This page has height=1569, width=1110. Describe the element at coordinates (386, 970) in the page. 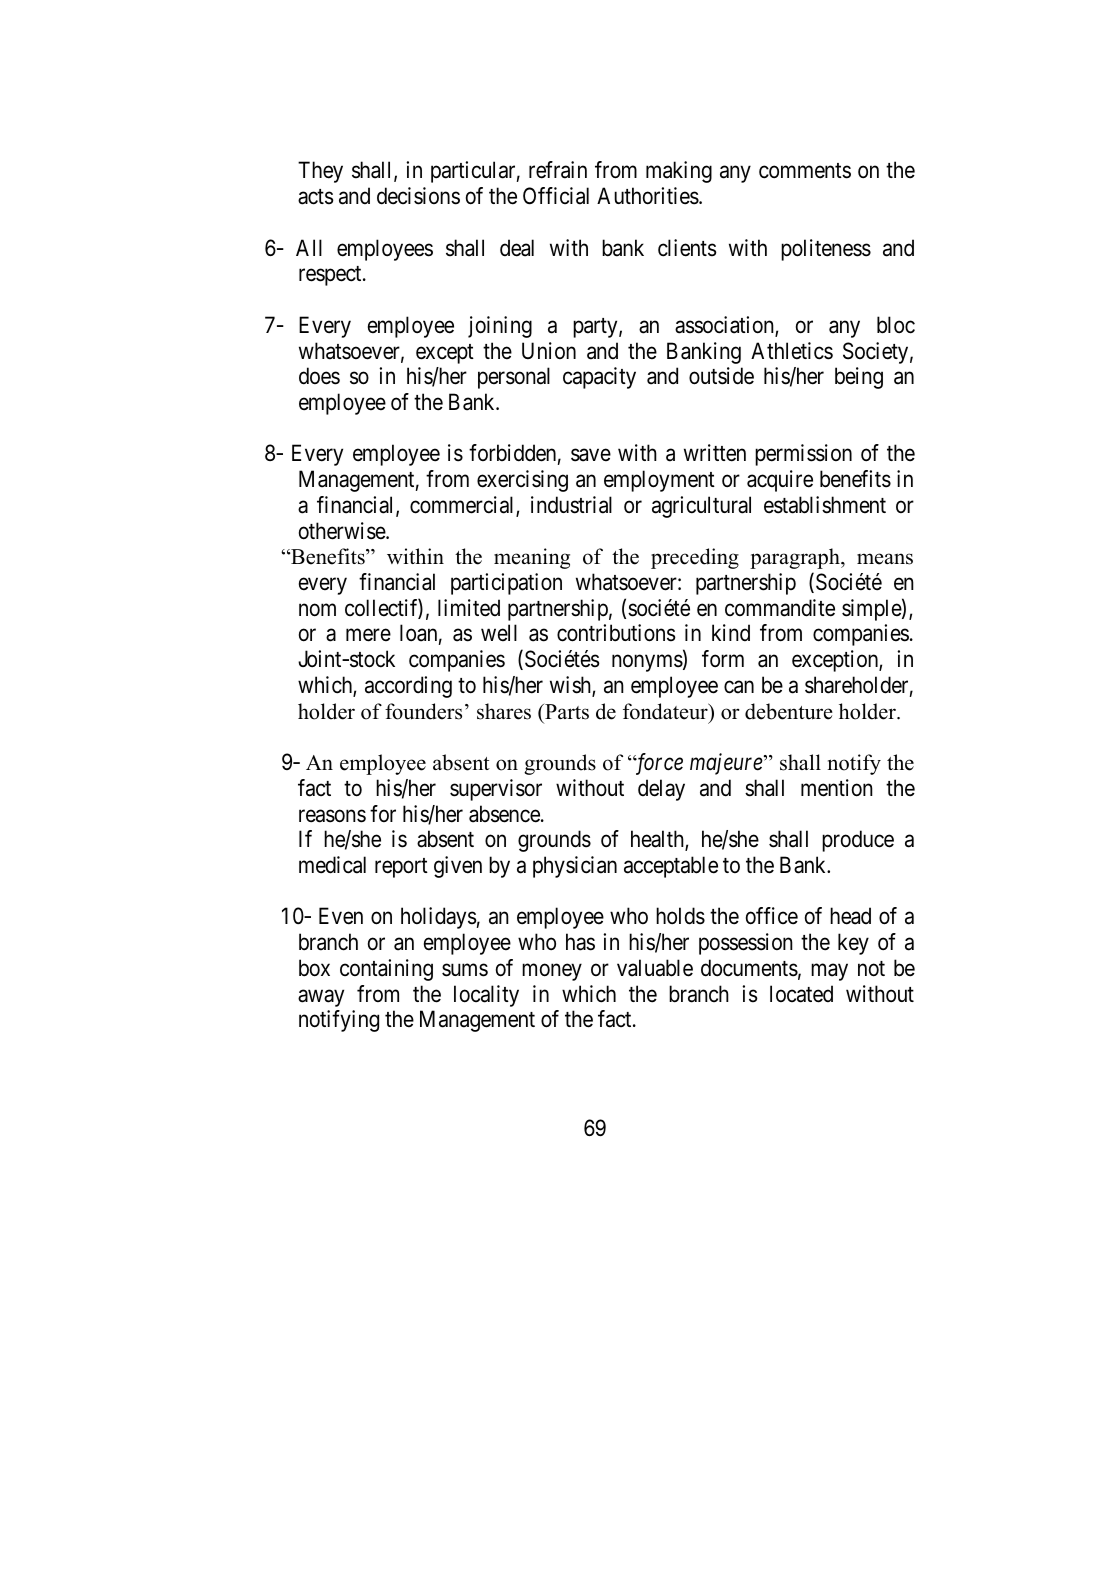

I see `containing` at that location.
